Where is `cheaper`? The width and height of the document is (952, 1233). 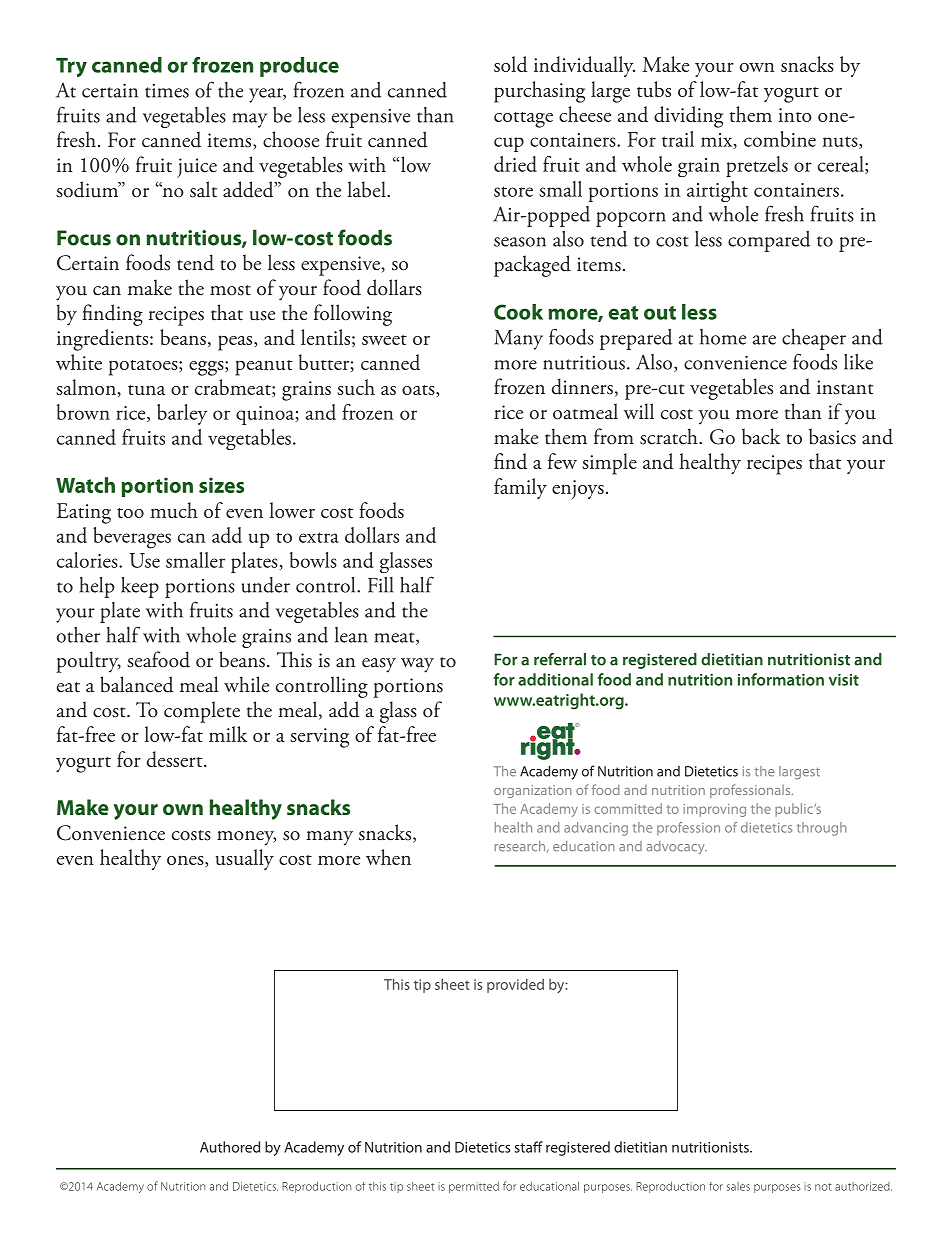
cheaper is located at coordinates (814, 339).
